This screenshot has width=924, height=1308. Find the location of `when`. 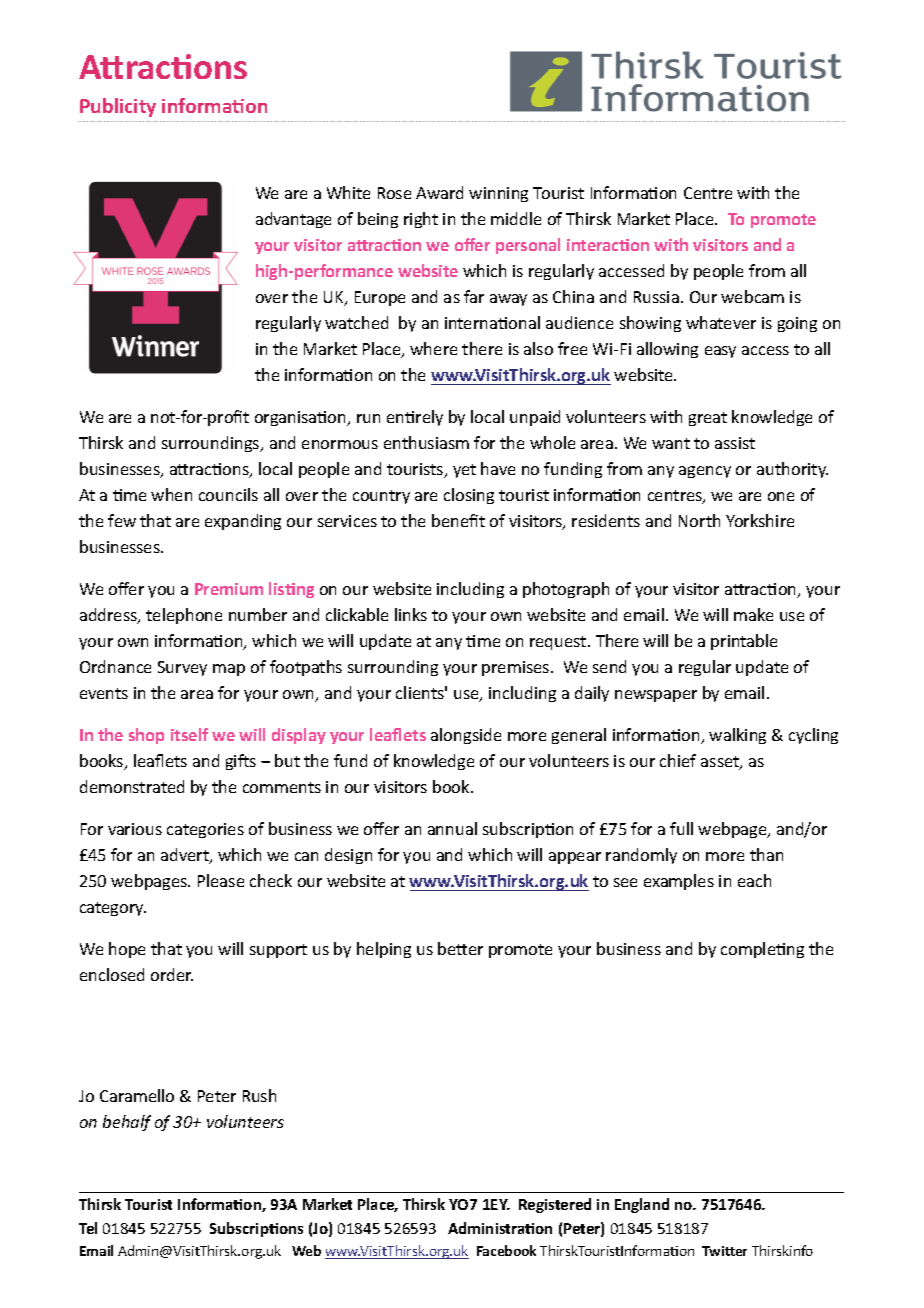

when is located at coordinates (171, 494).
